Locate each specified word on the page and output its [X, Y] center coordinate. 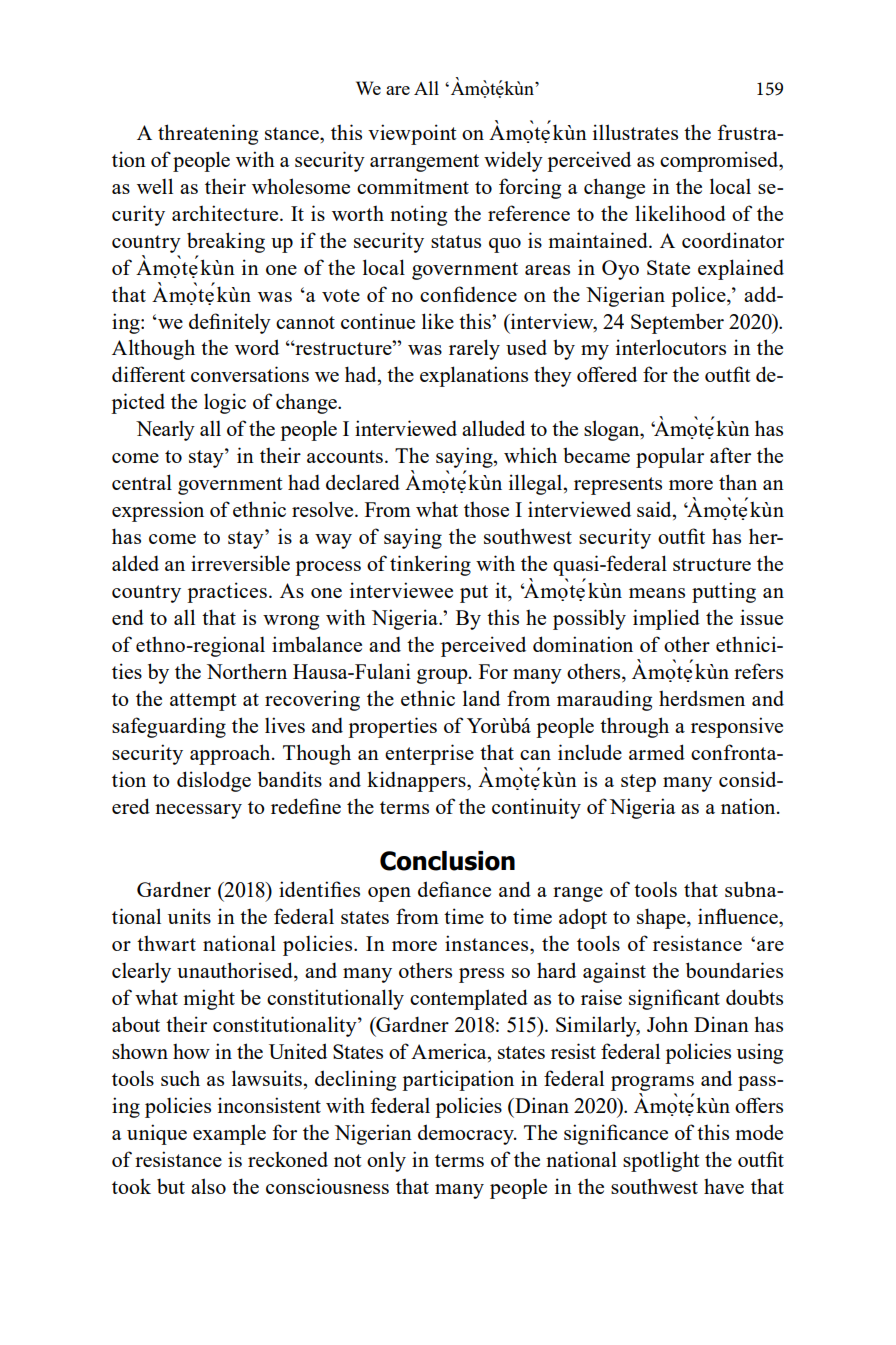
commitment [413, 186]
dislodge [214, 781]
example [229, 1134]
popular [670, 457]
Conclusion [447, 861]
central [142, 482]
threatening [208, 134]
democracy [467, 1134]
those [486, 509]
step [638, 783]
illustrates [635, 132]
